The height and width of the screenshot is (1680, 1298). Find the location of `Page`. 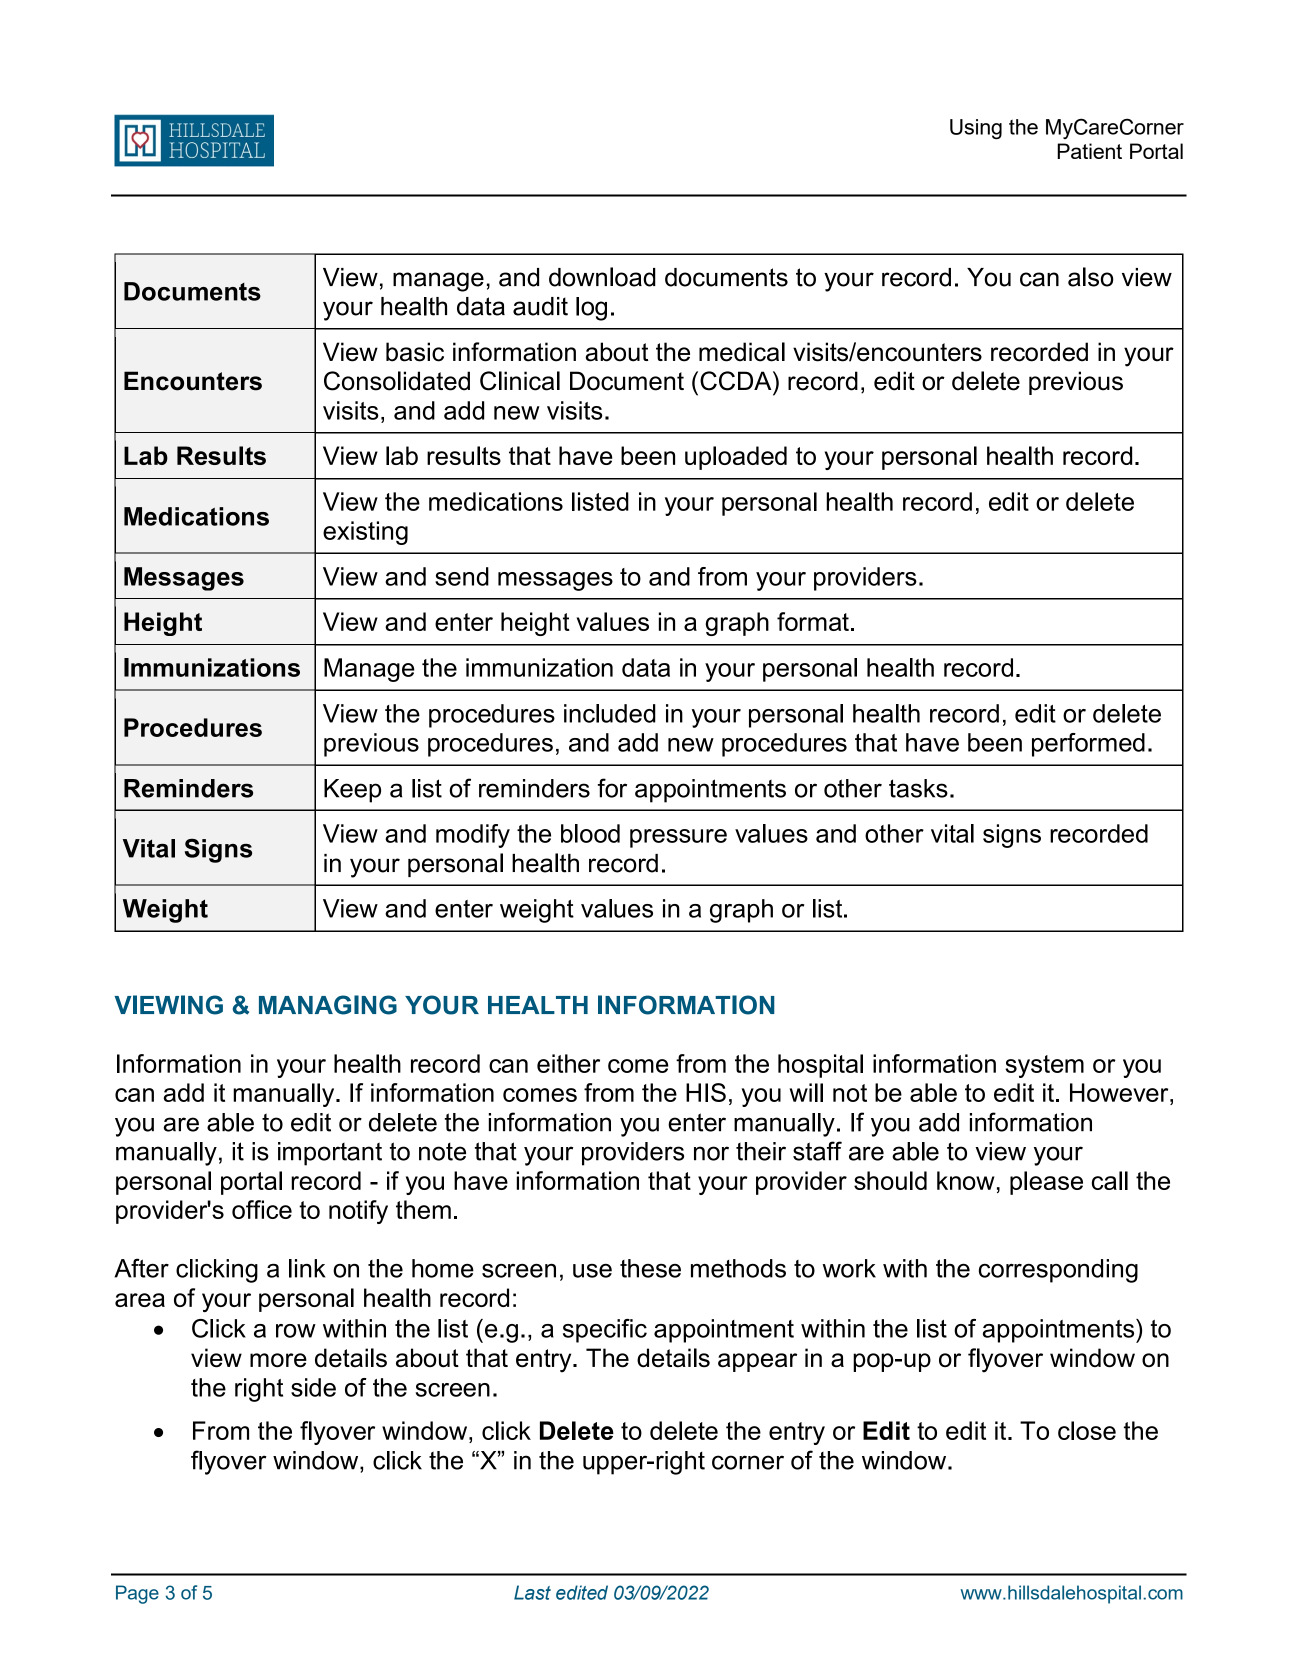

Page is located at coordinates (137, 1594).
